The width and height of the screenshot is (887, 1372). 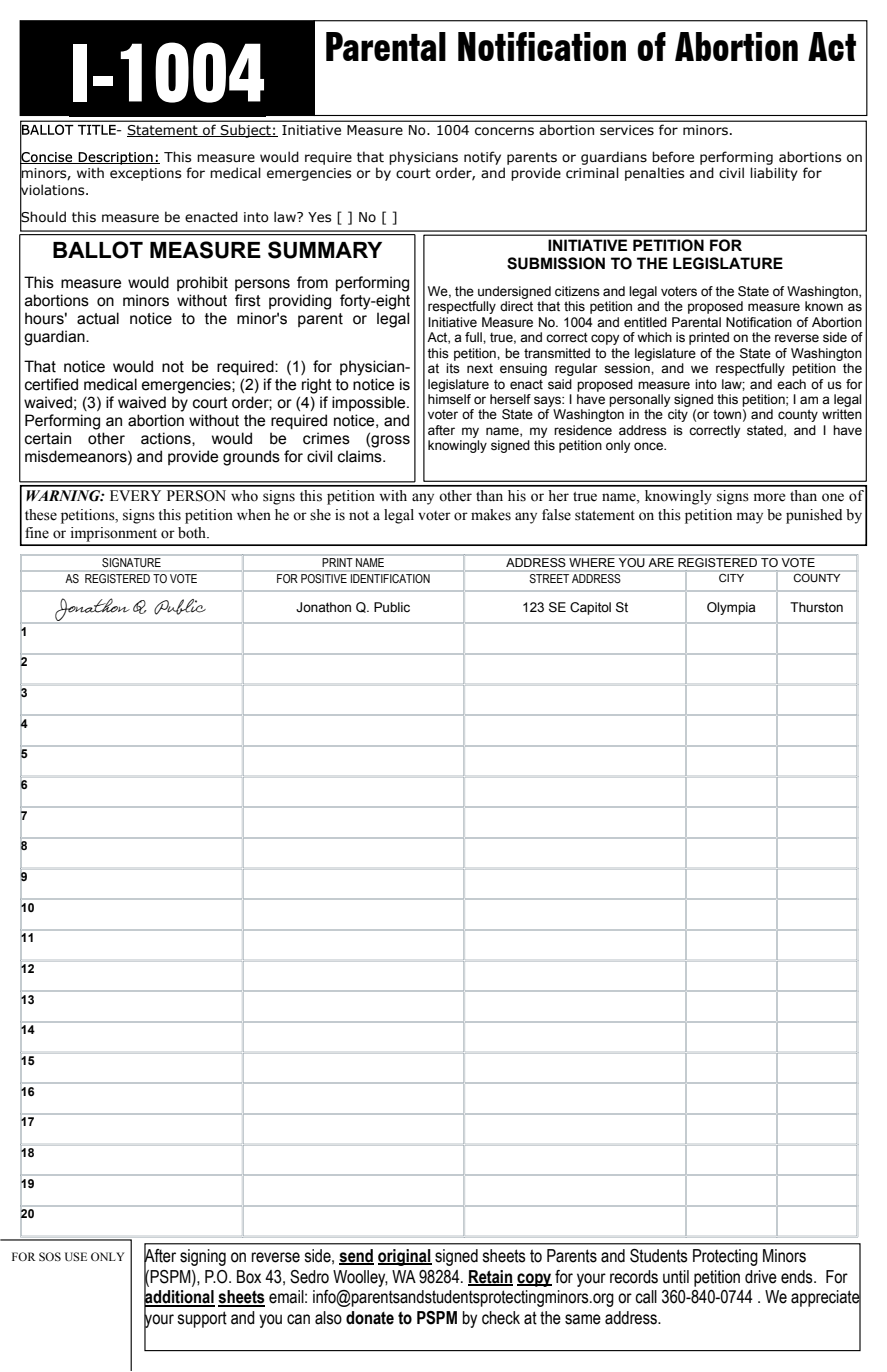 I want to click on signing, so click(x=203, y=1257).
